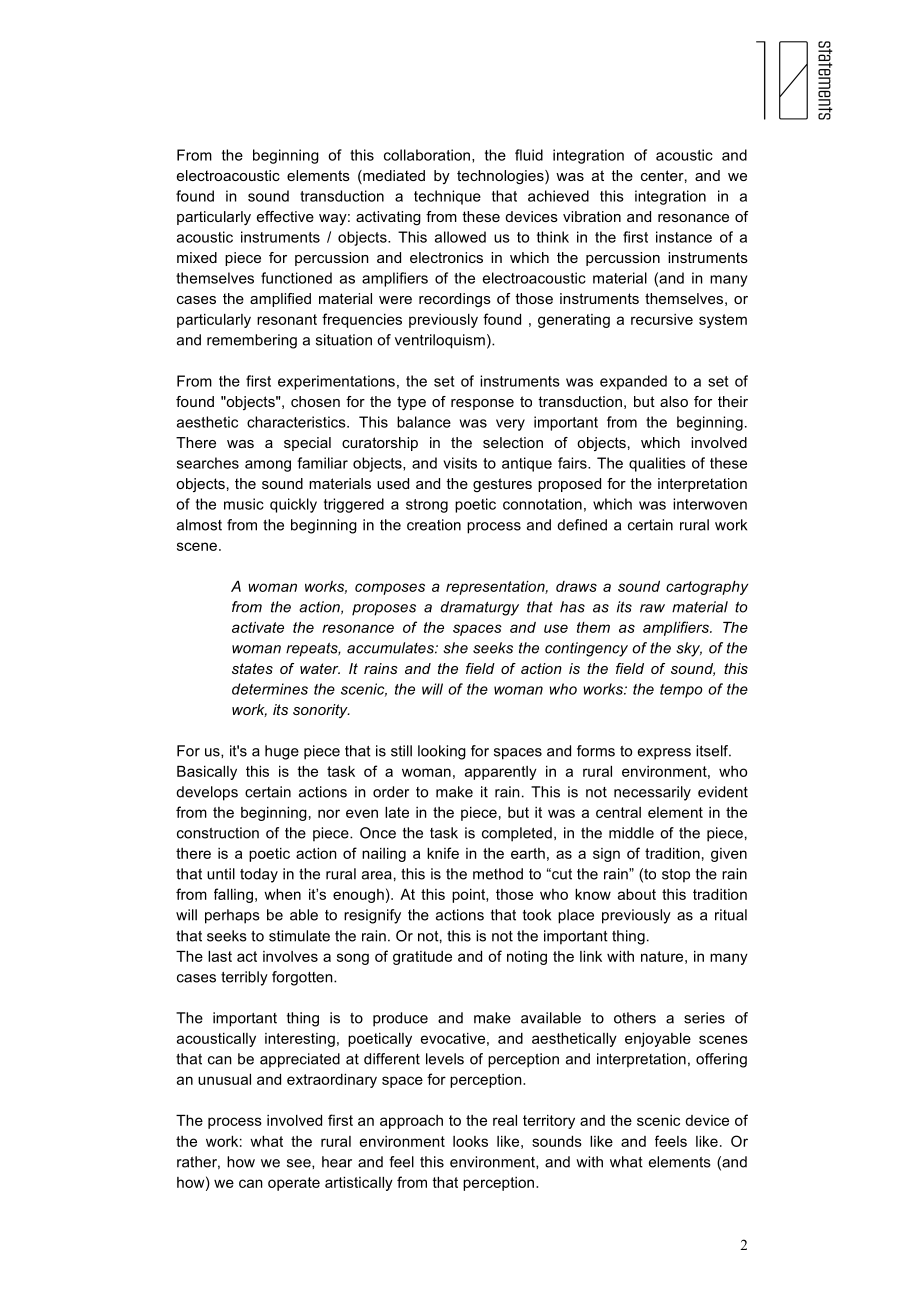 The height and width of the screenshot is (1308, 924). What do you see at coordinates (297, 422) in the screenshot?
I see `characteristics` at bounding box center [297, 422].
